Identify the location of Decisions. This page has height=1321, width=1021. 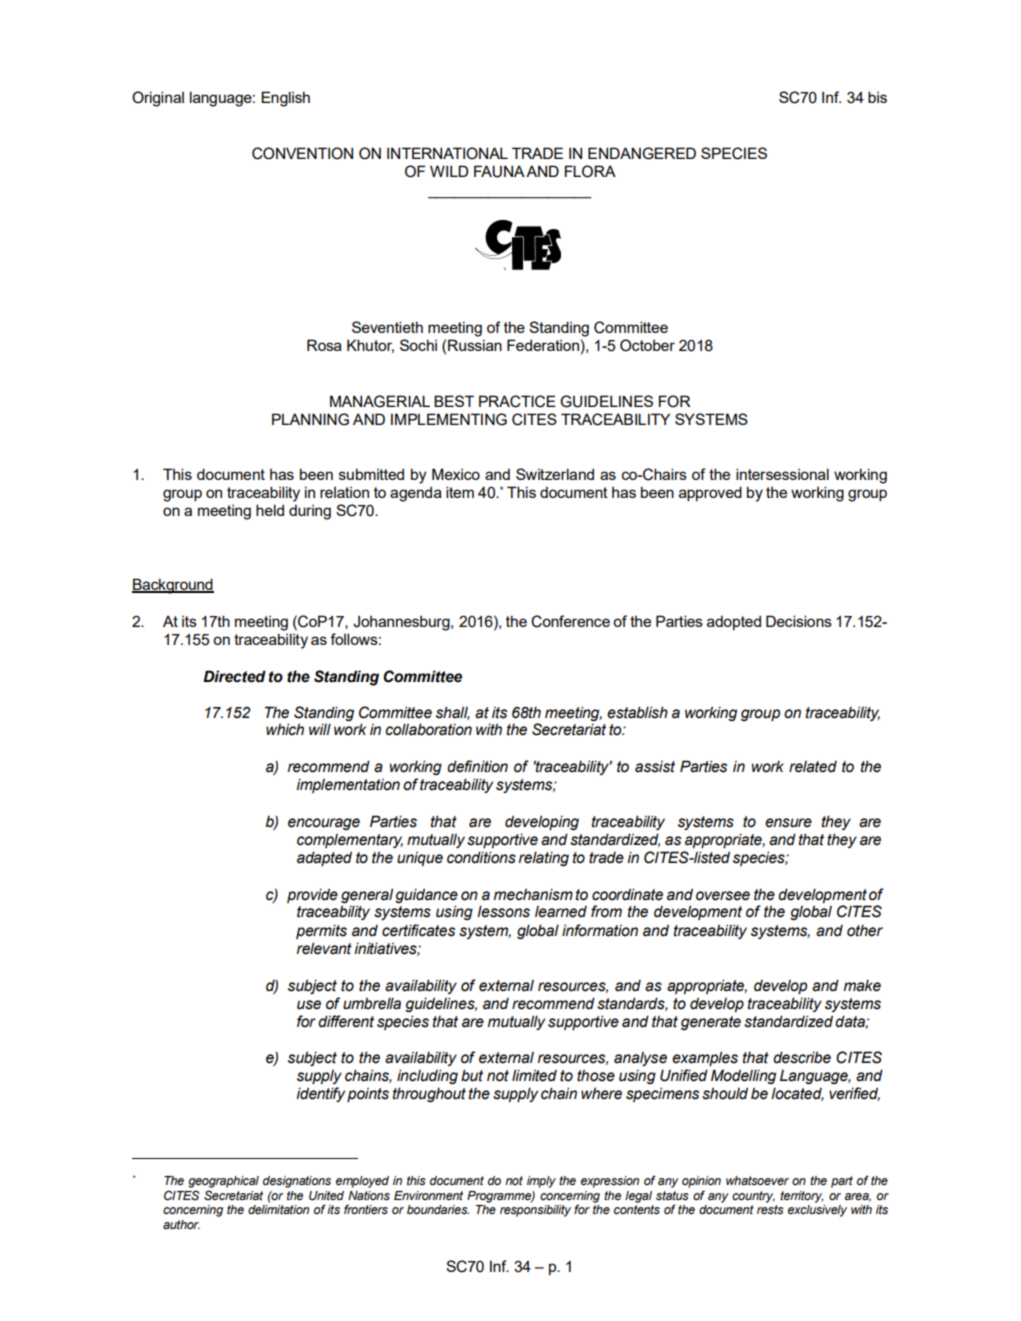
(799, 621).
